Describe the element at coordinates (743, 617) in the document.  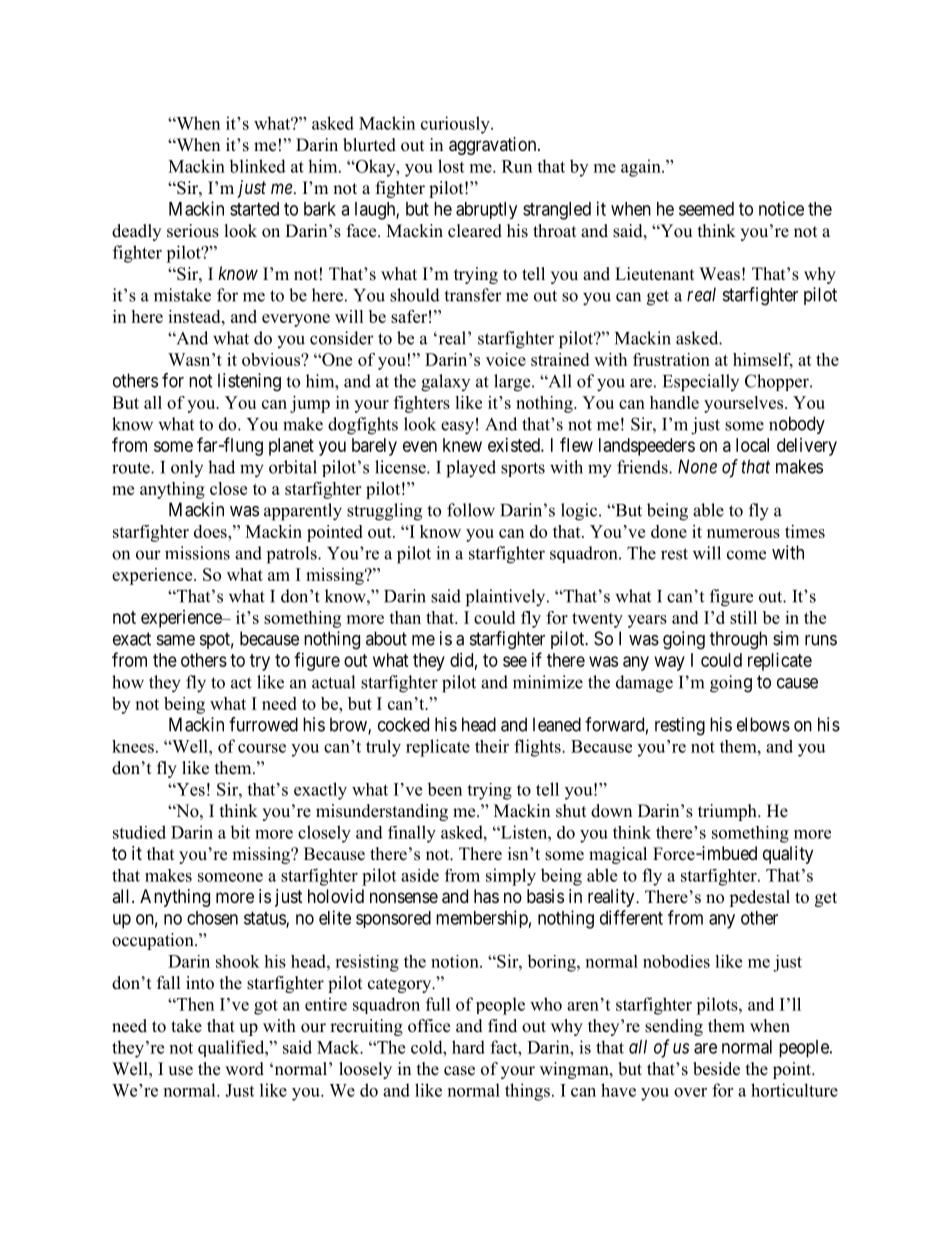
I see `still` at that location.
